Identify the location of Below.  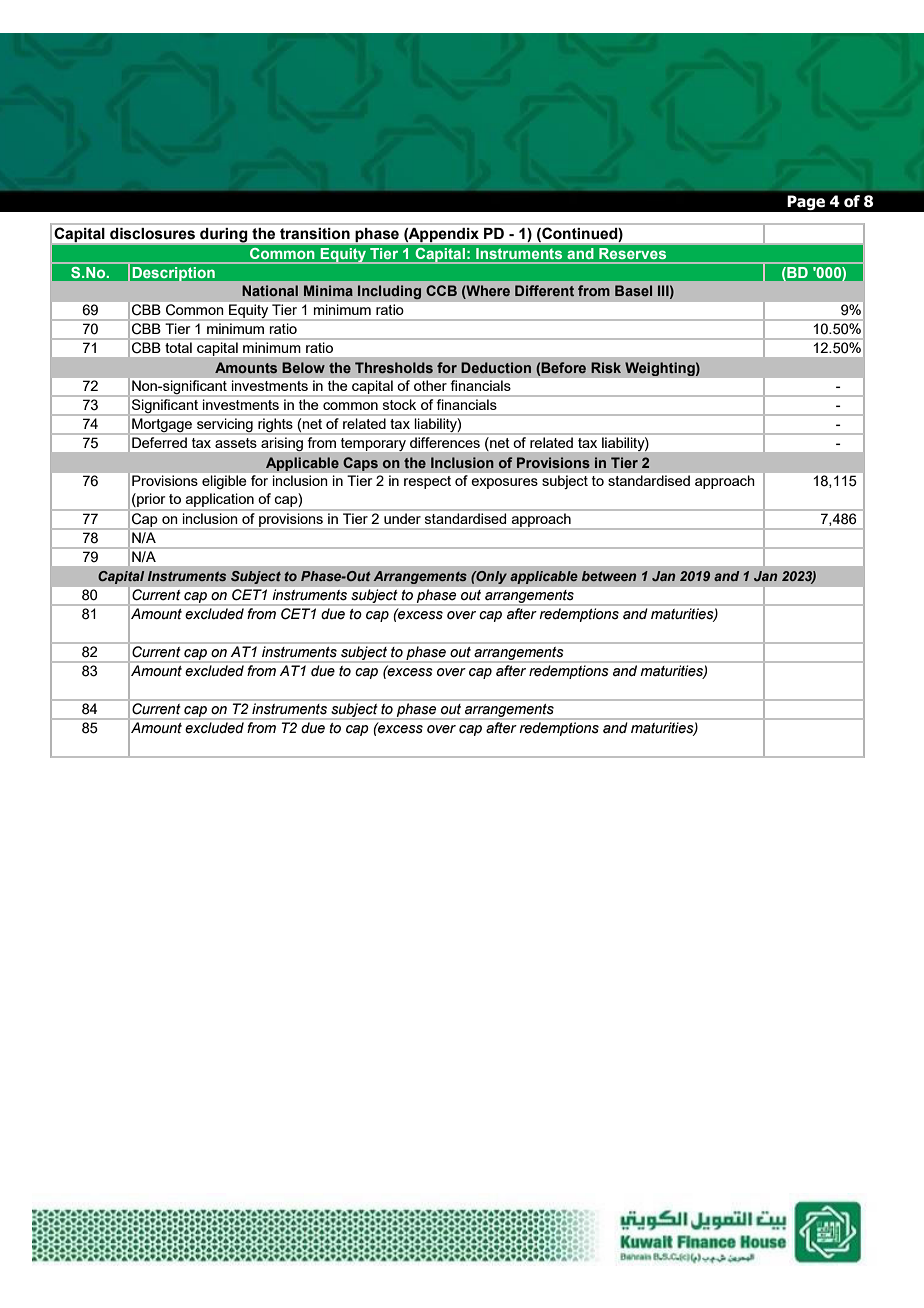
(303, 367).
